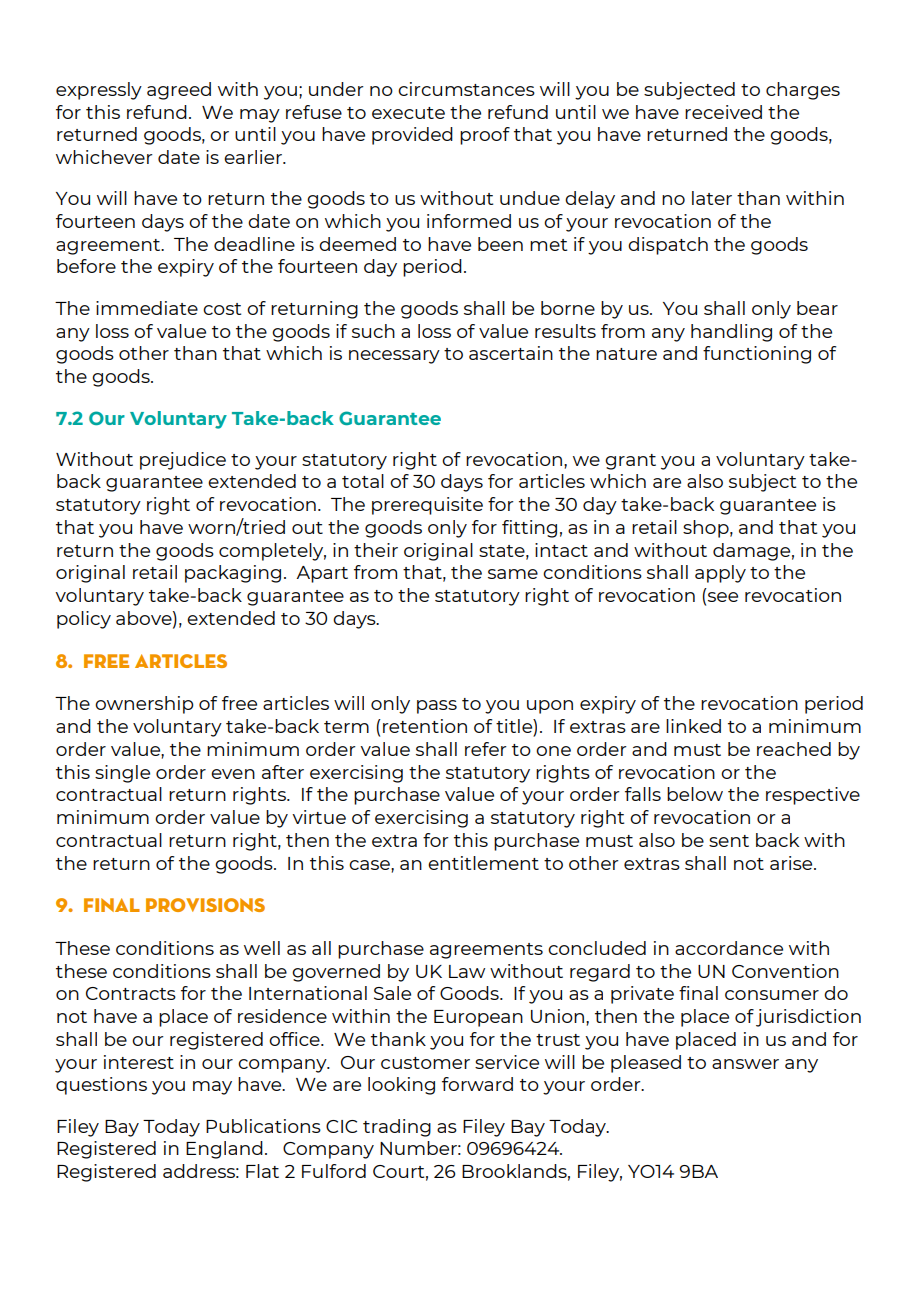 This page has height=1308, width=924. What do you see at coordinates (224, 1150) in the page?
I see `England` at bounding box center [224, 1150].
